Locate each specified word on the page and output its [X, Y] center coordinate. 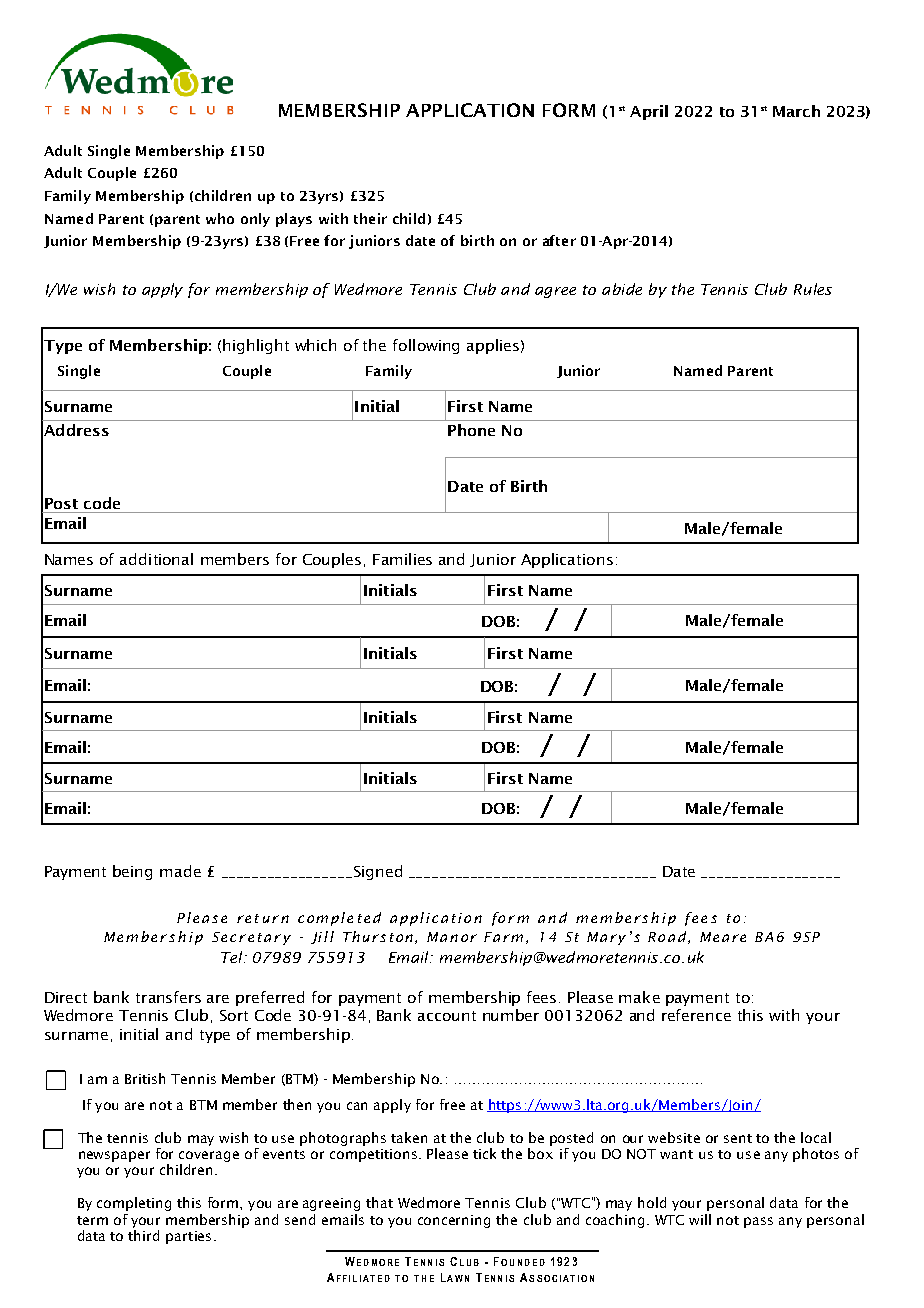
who [220, 218]
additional [156, 559]
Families [402, 559]
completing [134, 1204]
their [370, 218]
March [796, 111]
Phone [471, 430]
